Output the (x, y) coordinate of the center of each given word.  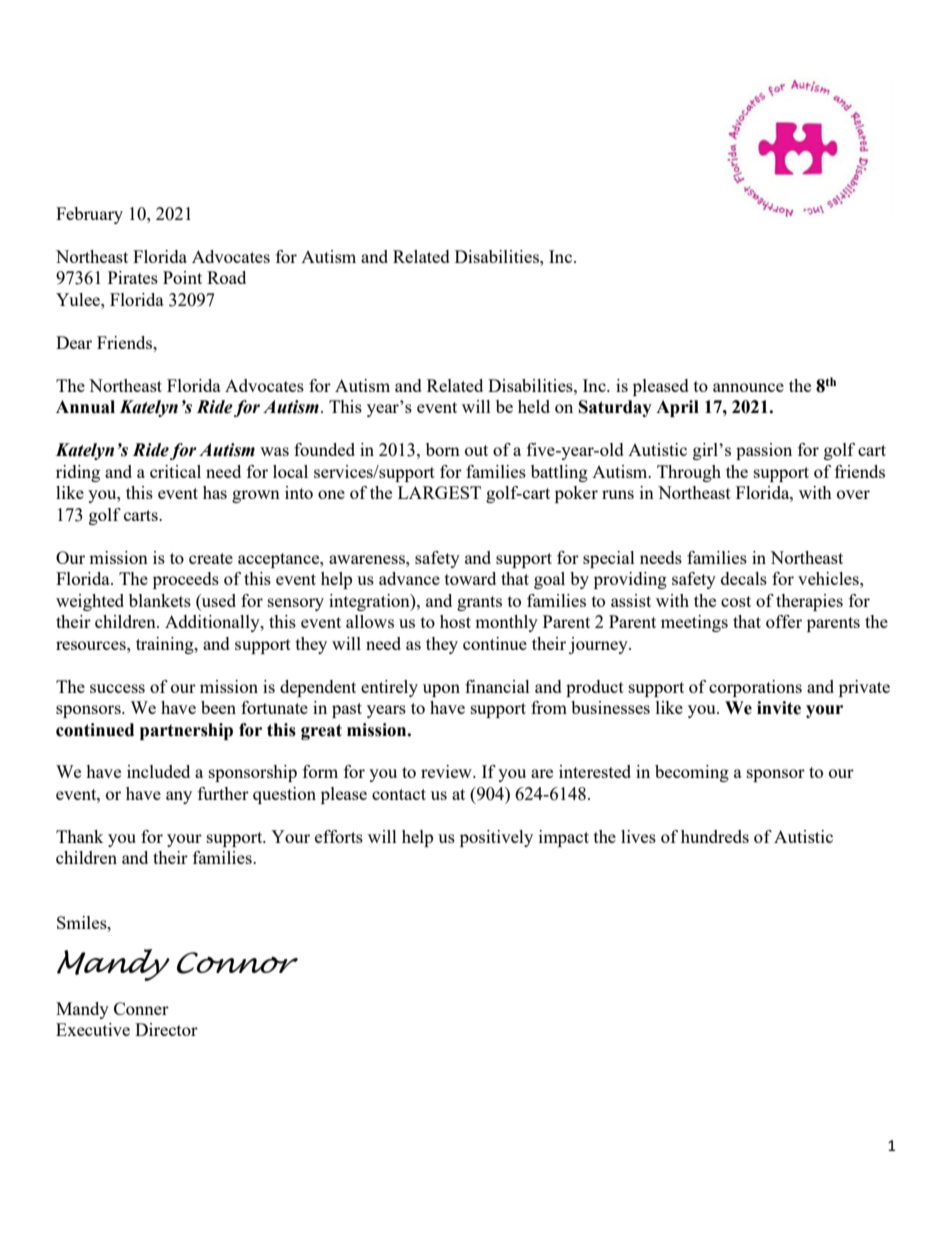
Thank (80, 836)
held (534, 406)
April (677, 408)
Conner (141, 1008)
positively (496, 838)
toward (470, 578)
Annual (85, 407)
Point (182, 277)
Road (226, 277)
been (218, 707)
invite (779, 708)
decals (744, 578)
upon (441, 690)
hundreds (715, 836)
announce (748, 387)
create (211, 558)
